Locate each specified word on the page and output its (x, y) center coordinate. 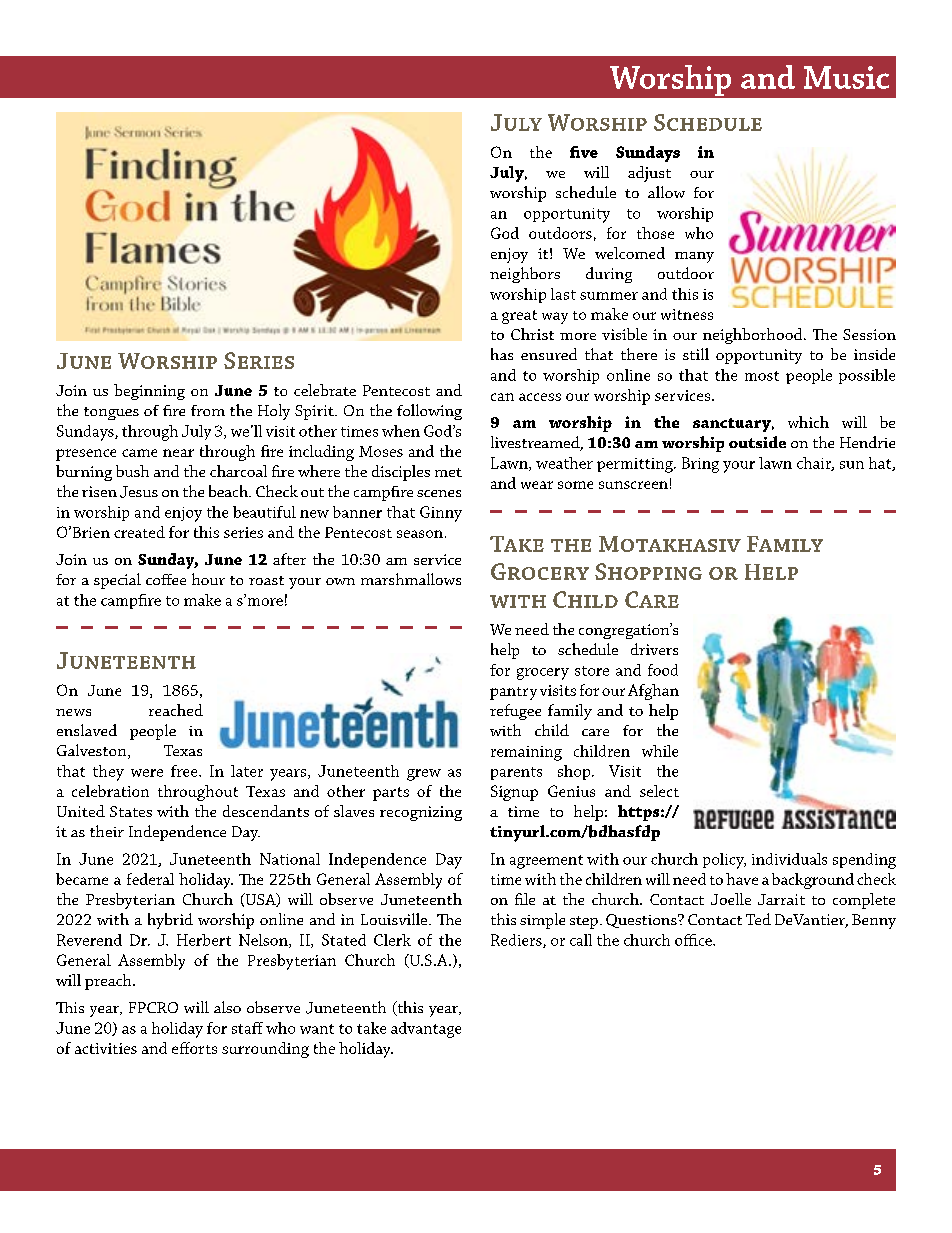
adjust (649, 174)
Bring (700, 465)
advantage (426, 1030)
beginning (149, 392)
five (584, 152)
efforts (194, 1048)
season (420, 534)
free (185, 771)
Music (846, 77)
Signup (514, 793)
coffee (166, 579)
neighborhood (754, 336)
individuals (789, 859)
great (519, 317)
